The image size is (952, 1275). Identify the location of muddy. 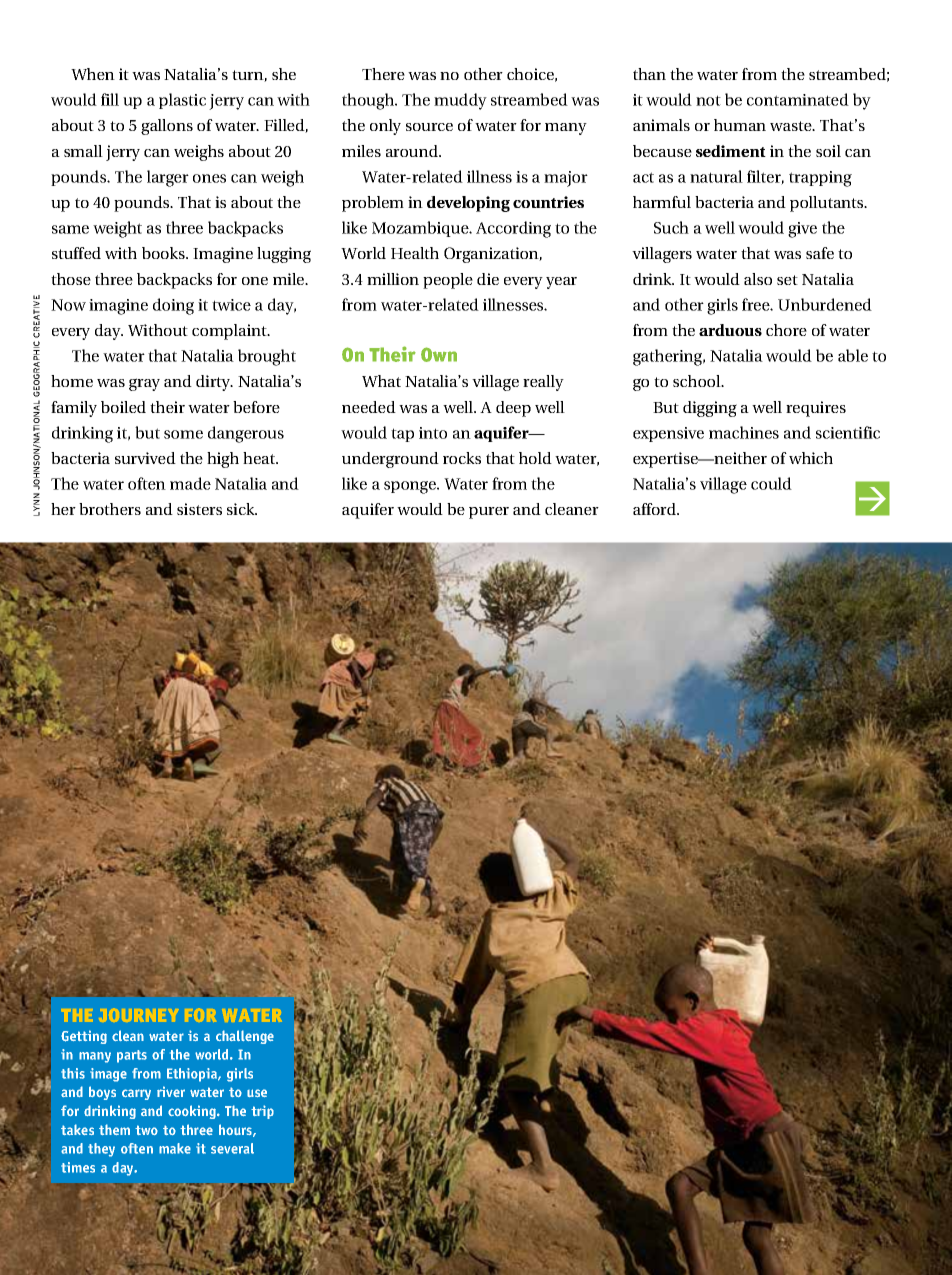
(460, 101).
